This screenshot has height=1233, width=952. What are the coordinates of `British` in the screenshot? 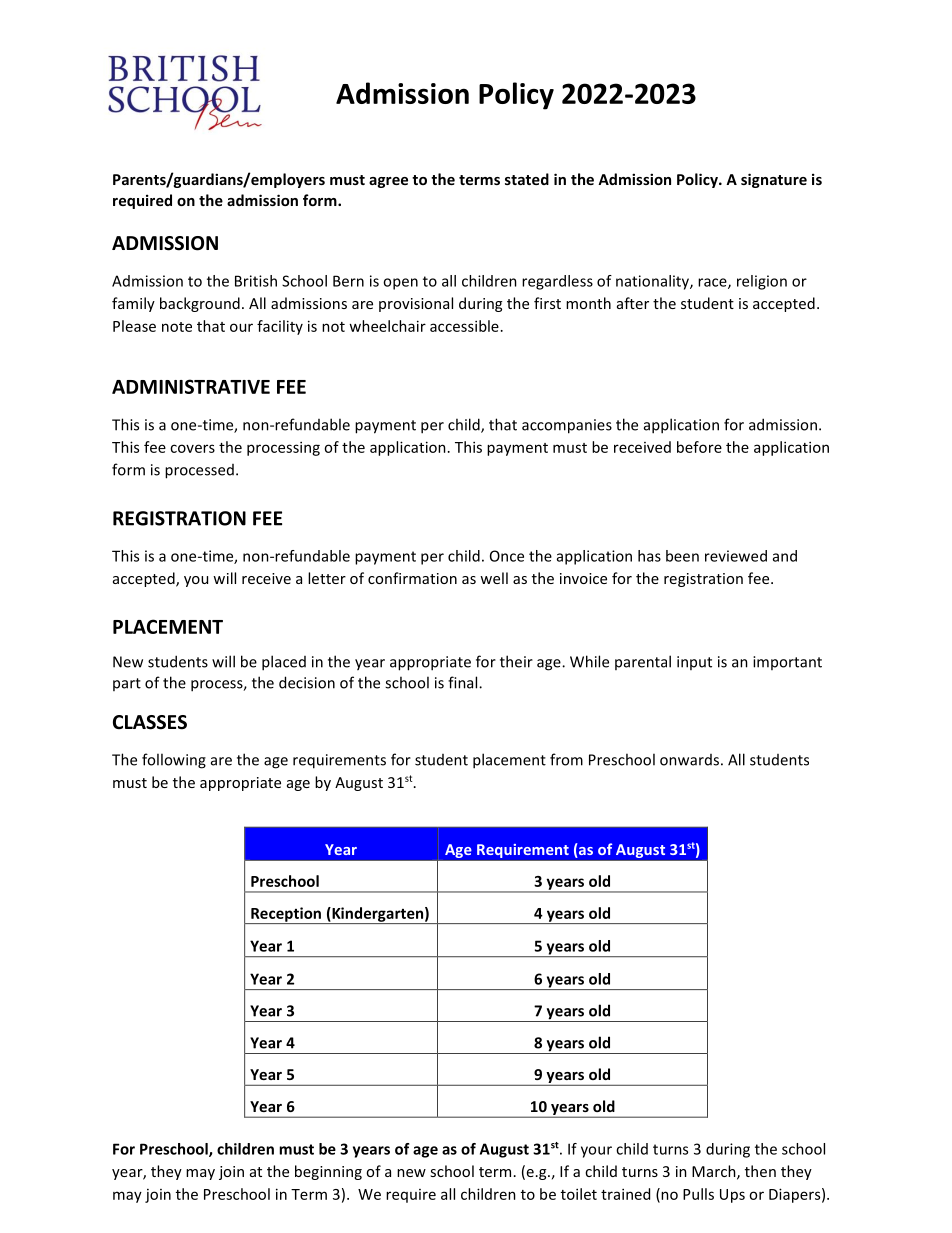 It's located at (256, 281).
